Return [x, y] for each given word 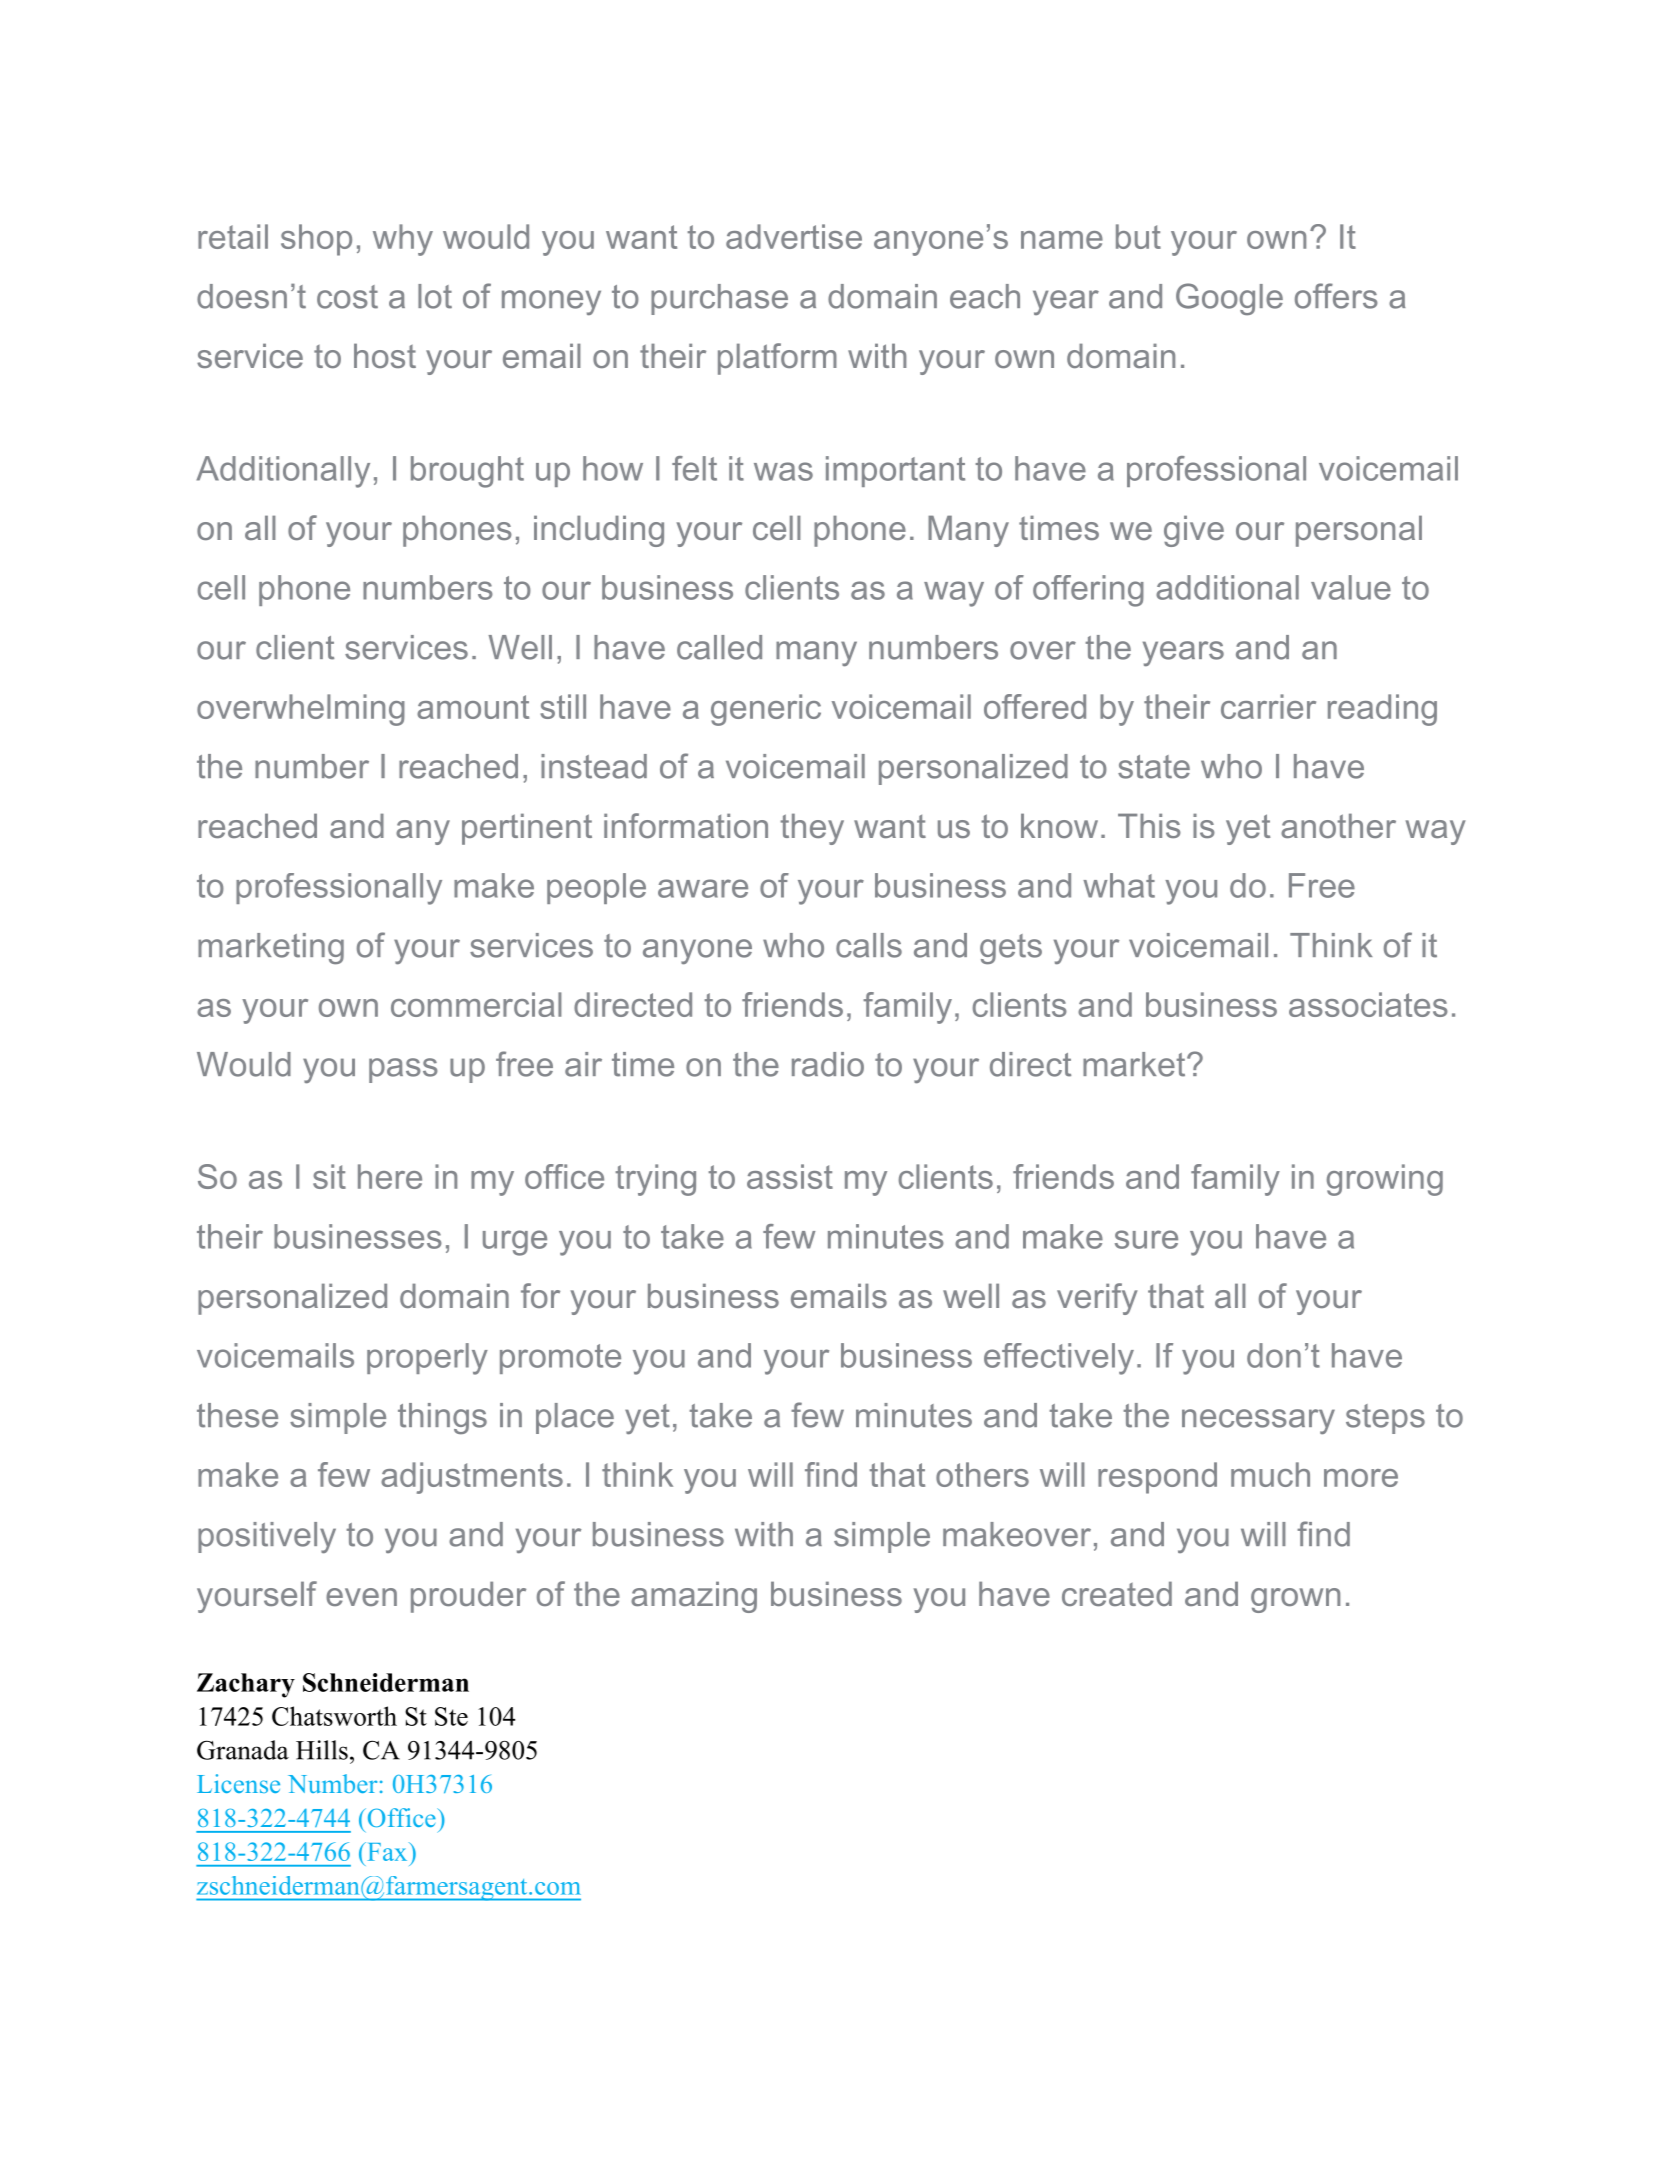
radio [828, 1064]
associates [1368, 1004]
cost [347, 297]
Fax [387, 1851]
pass [403, 1070]
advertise [794, 236]
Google [1229, 299]
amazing [694, 1597]
